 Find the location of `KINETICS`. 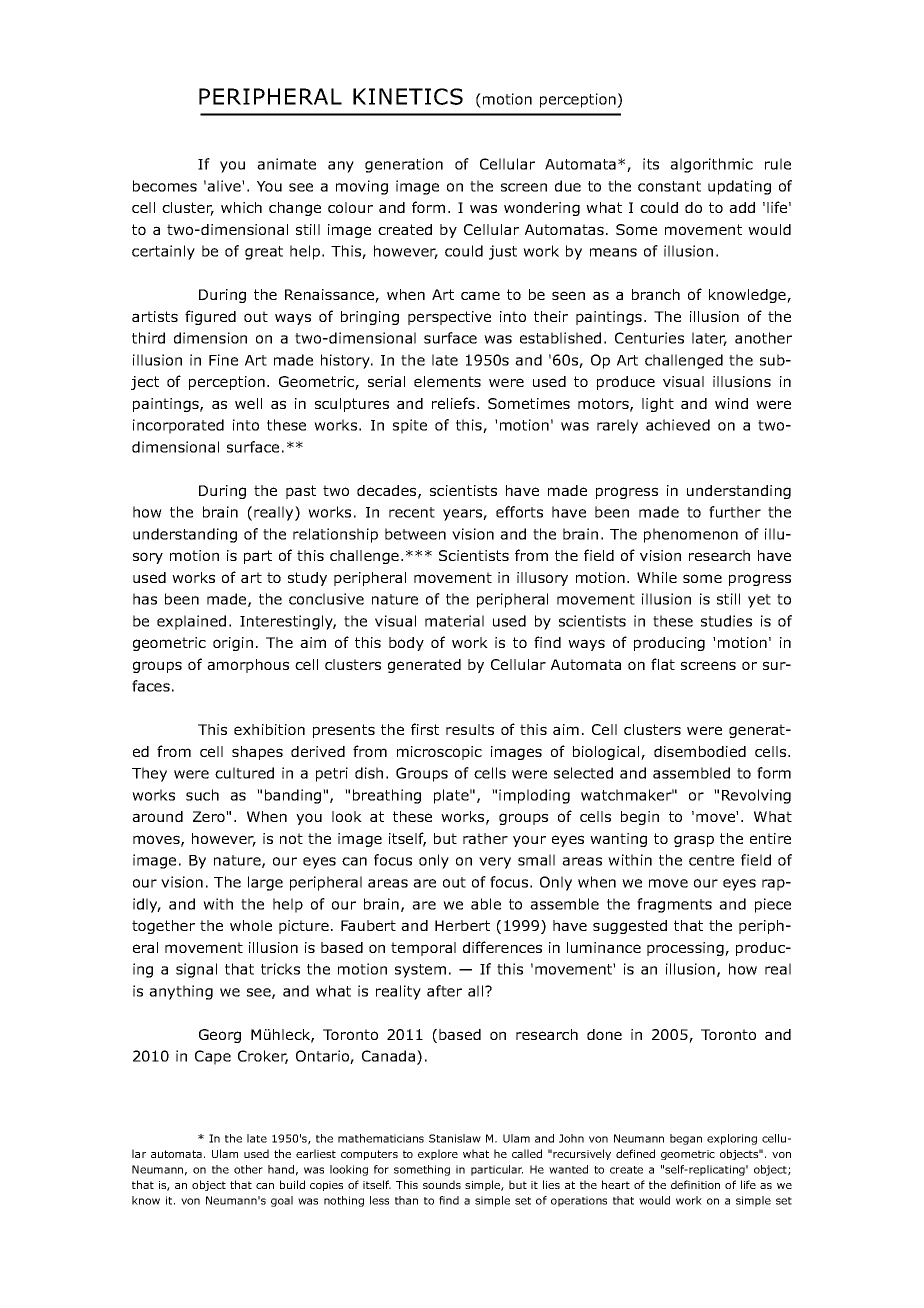

KINETICS is located at coordinates (408, 96).
